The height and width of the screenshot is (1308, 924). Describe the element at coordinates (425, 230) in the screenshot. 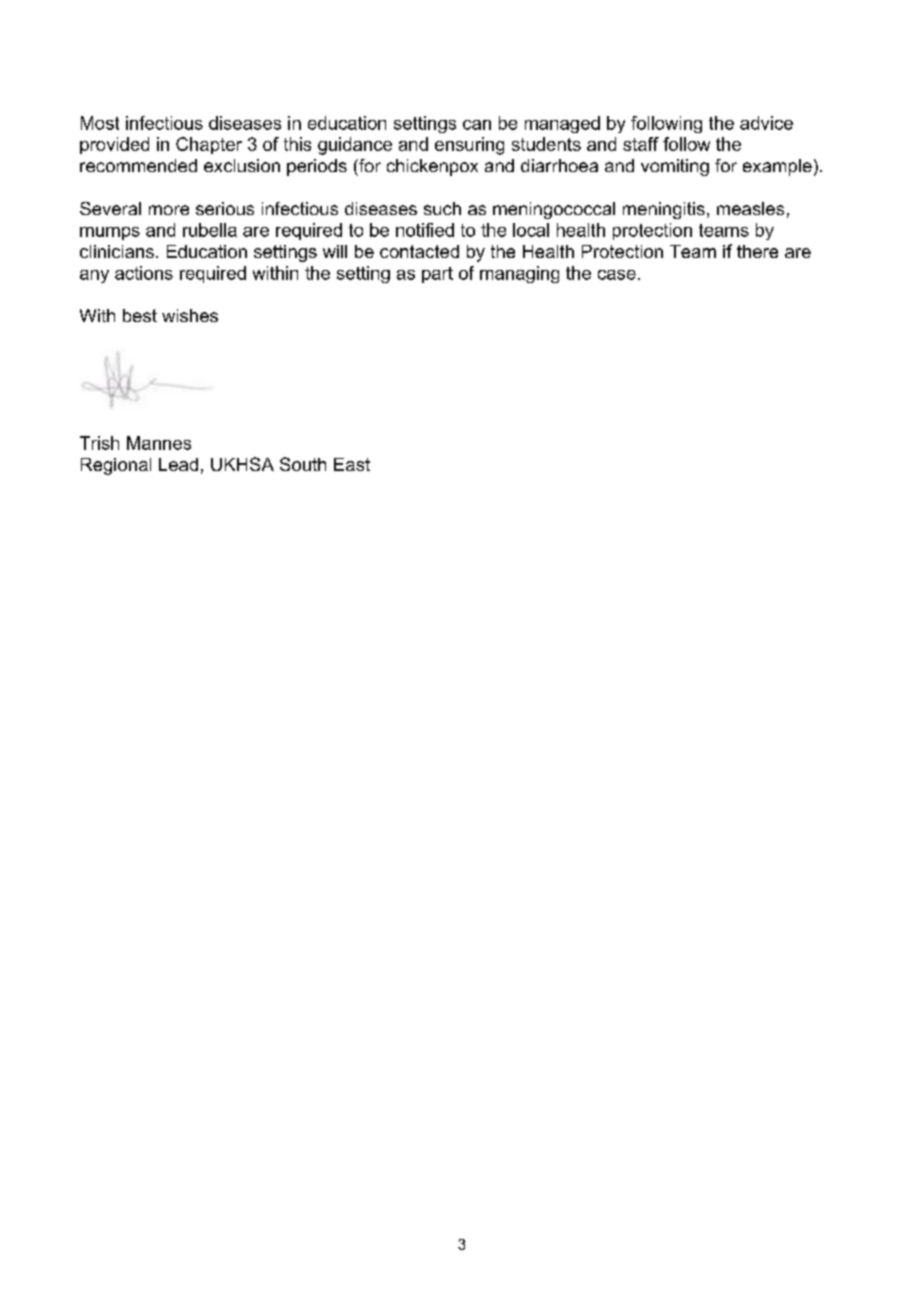

I see `notified` at that location.
